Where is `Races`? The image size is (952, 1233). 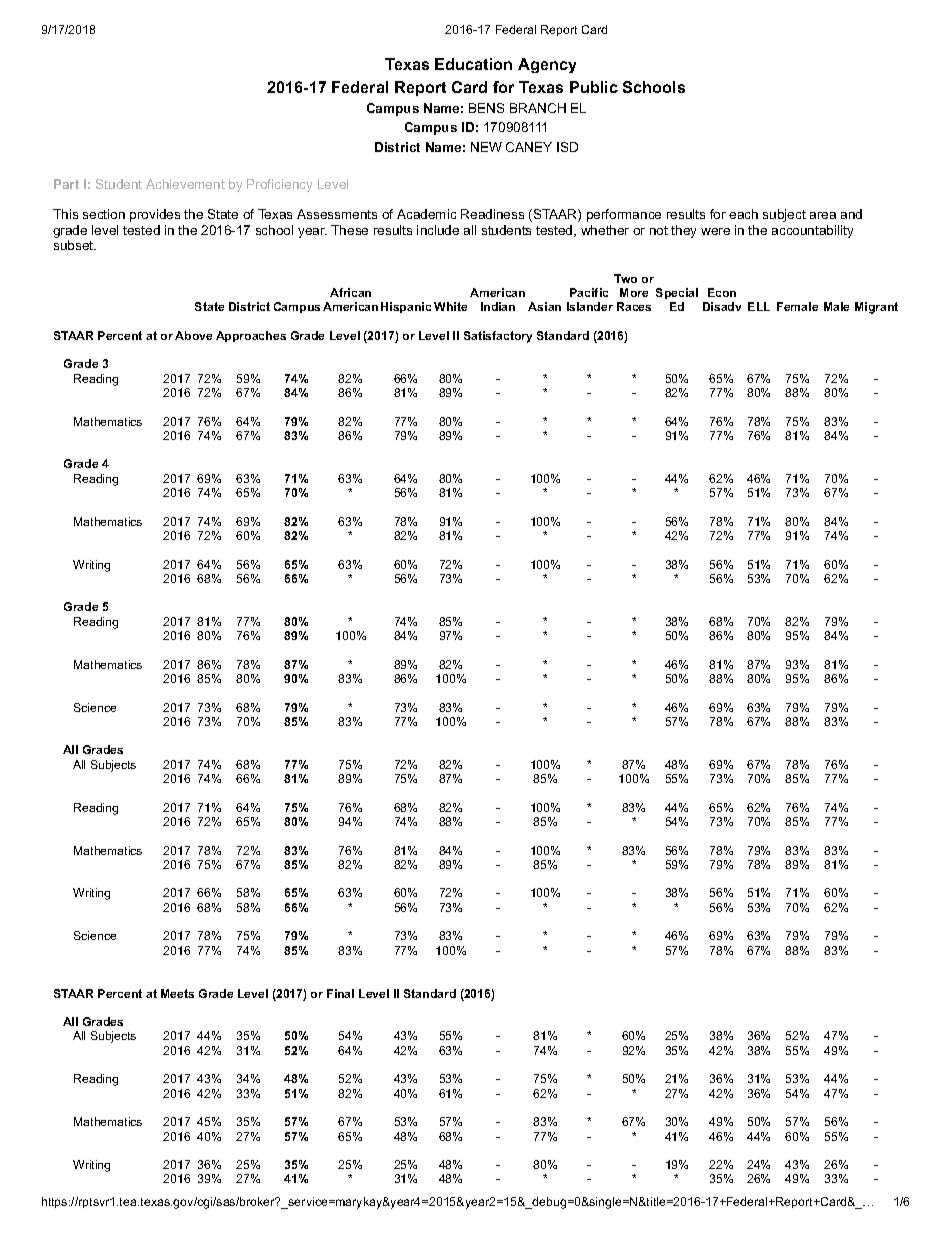 Races is located at coordinates (634, 306).
